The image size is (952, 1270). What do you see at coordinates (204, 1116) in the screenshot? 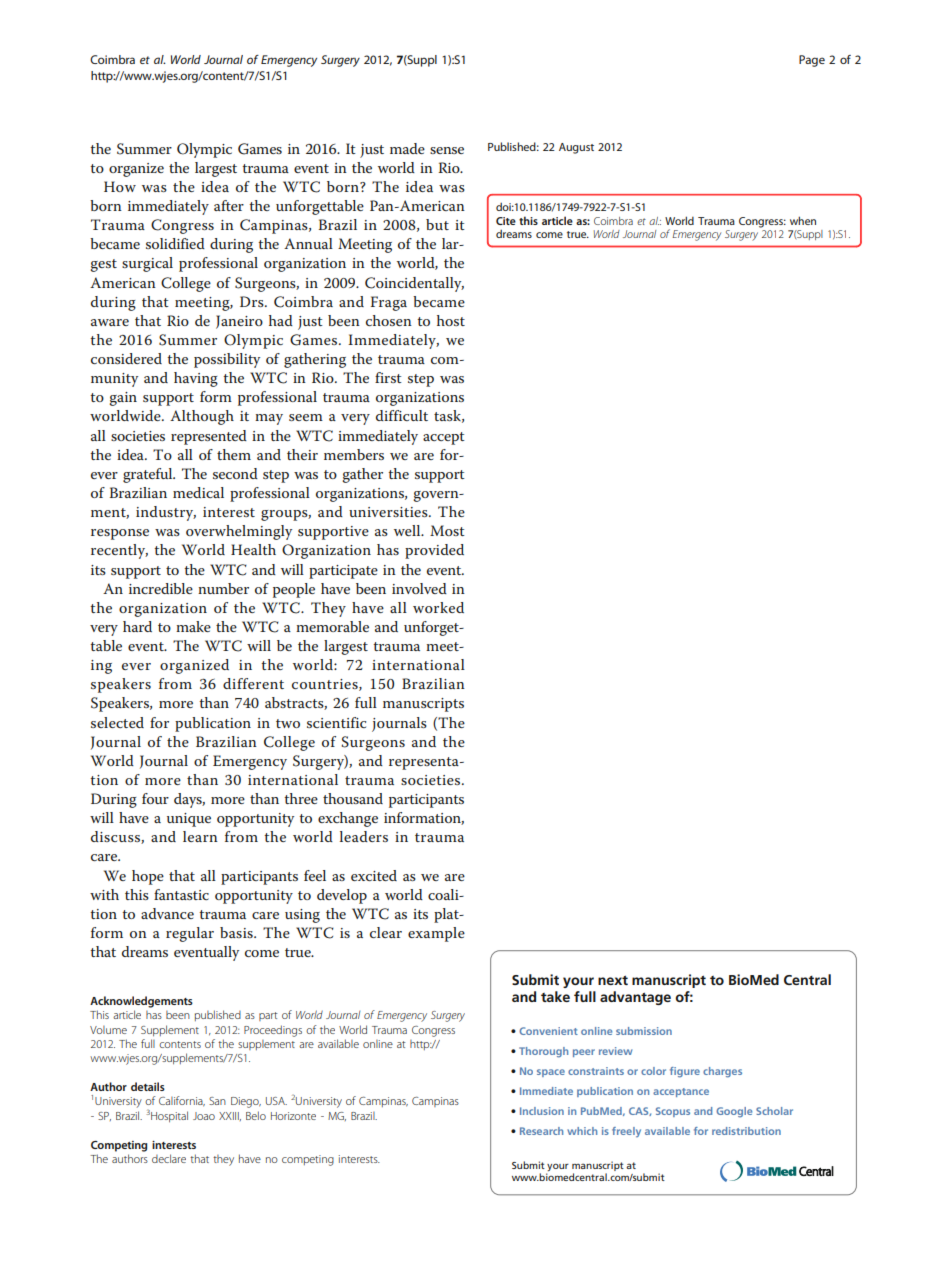
I see `Joao` at bounding box center [204, 1116].
